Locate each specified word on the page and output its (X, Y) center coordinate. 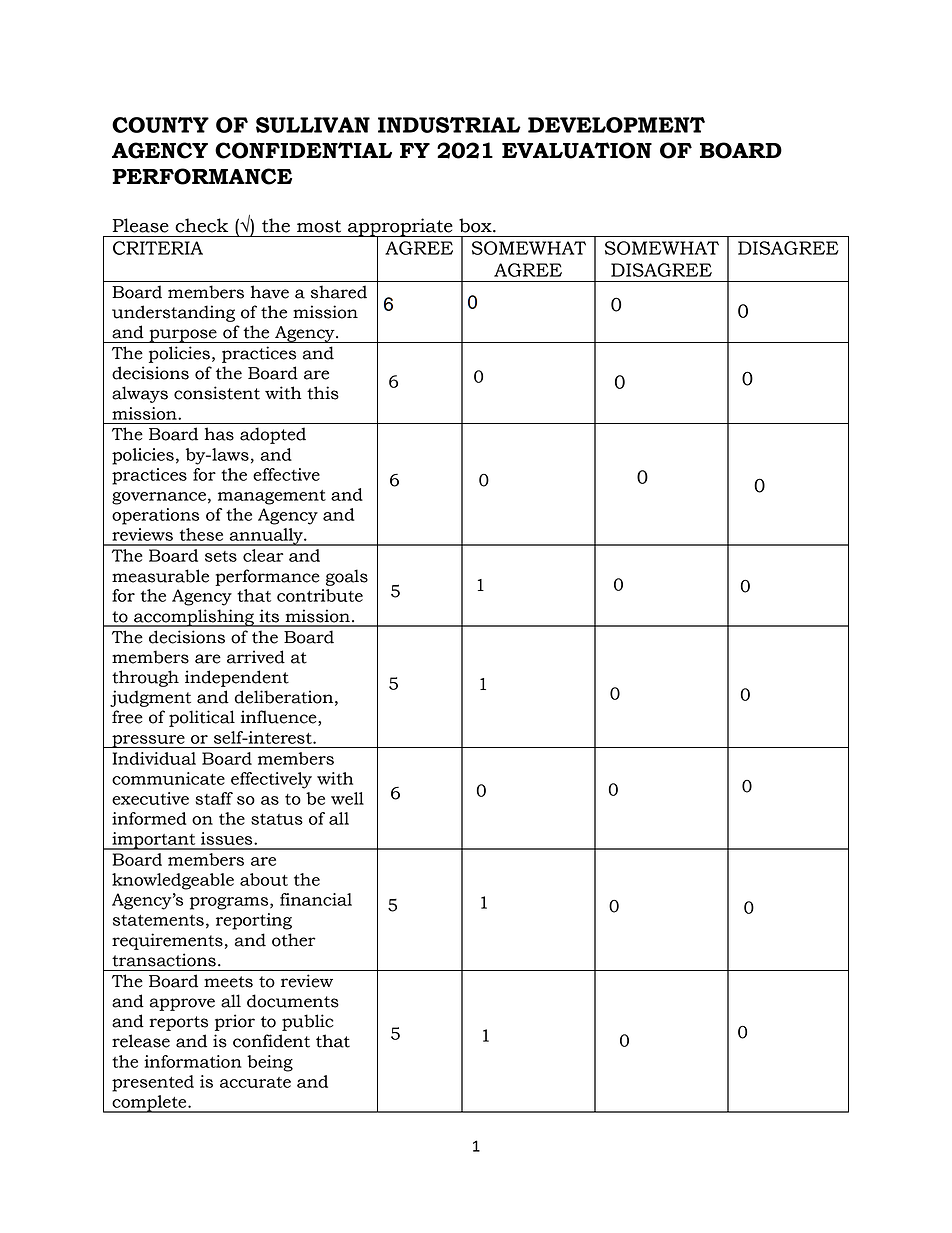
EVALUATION (577, 150)
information (193, 1061)
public (308, 1022)
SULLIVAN (313, 125)
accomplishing (194, 618)
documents (293, 1001)
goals (347, 577)
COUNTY (160, 125)
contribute (320, 595)
